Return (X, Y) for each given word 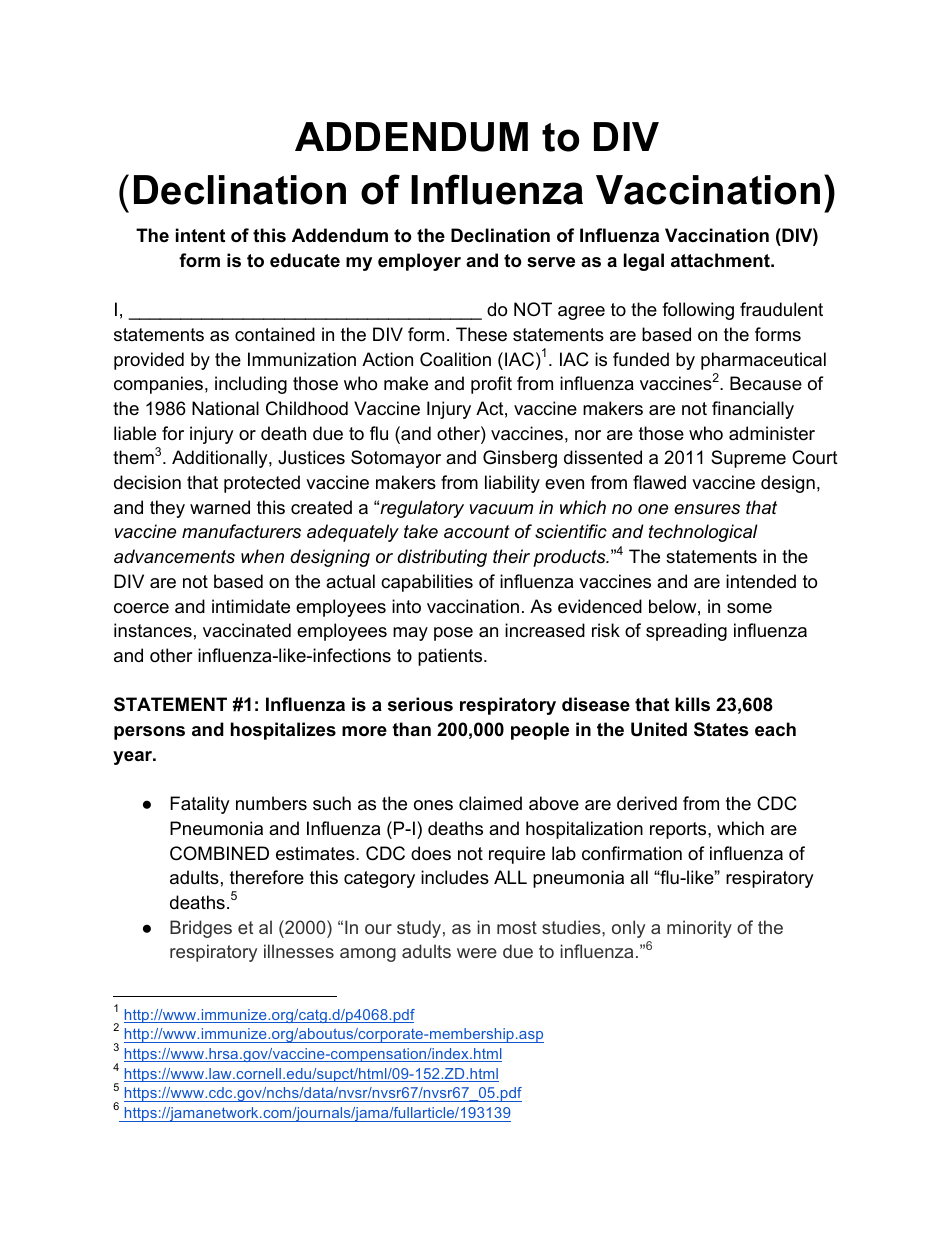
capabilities (427, 583)
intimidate (251, 606)
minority (699, 929)
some (749, 608)
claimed (490, 803)
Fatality (200, 805)
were (477, 953)
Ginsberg (520, 459)
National (225, 408)
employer (419, 262)
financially (753, 410)
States (721, 729)
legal (644, 262)
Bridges (201, 929)
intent (200, 235)
